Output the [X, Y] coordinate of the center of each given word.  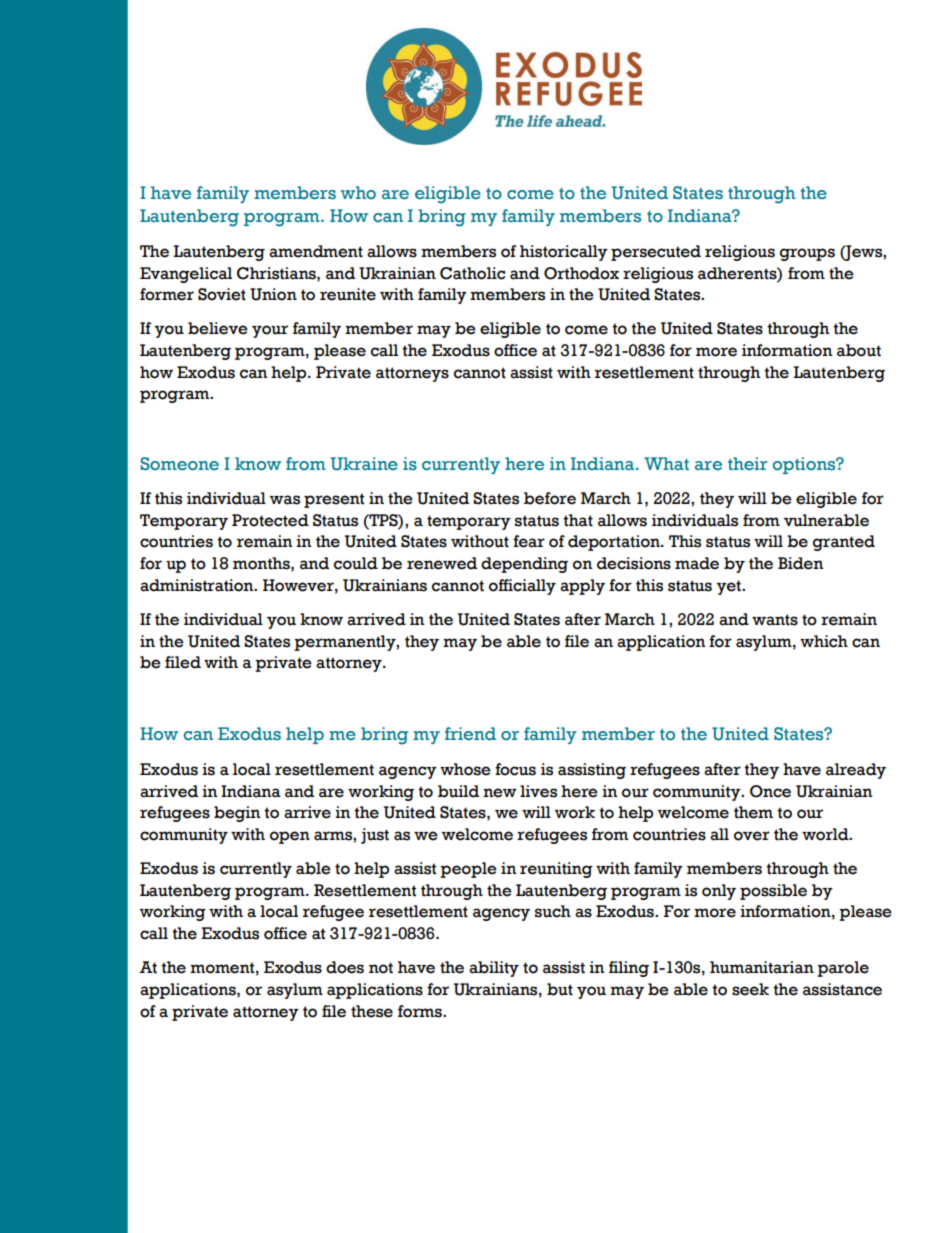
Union [273, 294]
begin [237, 814]
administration [198, 585]
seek [750, 989]
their [748, 464]
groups [807, 254]
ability [494, 969]
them [753, 812]
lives [538, 791]
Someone [179, 464]
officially [522, 587]
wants [775, 620]
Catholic [472, 273]
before [550, 498]
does [345, 967]
